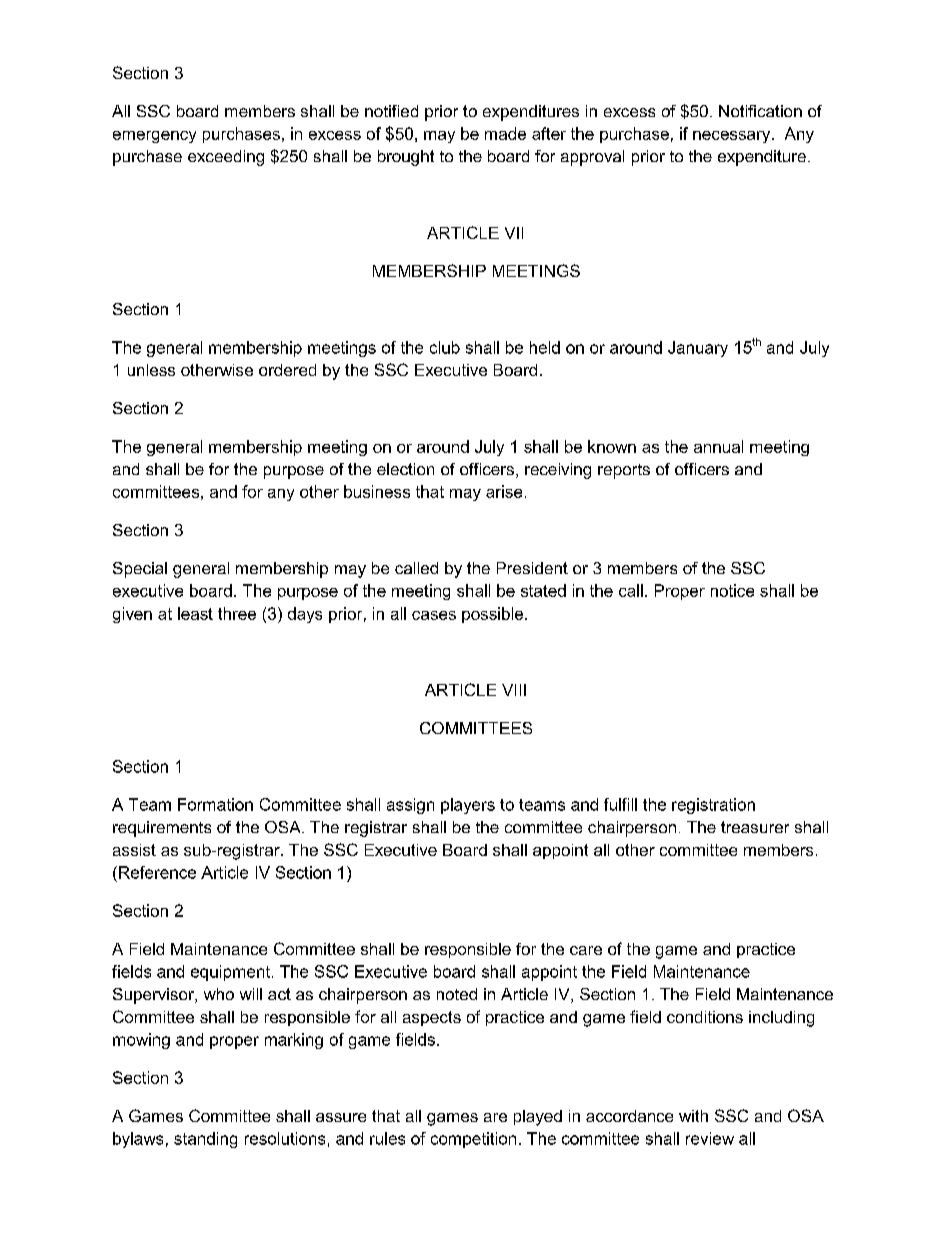 Image resolution: width=952 pixels, height=1233 pixels. Describe the element at coordinates (468, 806) in the document. I see `players` at that location.
